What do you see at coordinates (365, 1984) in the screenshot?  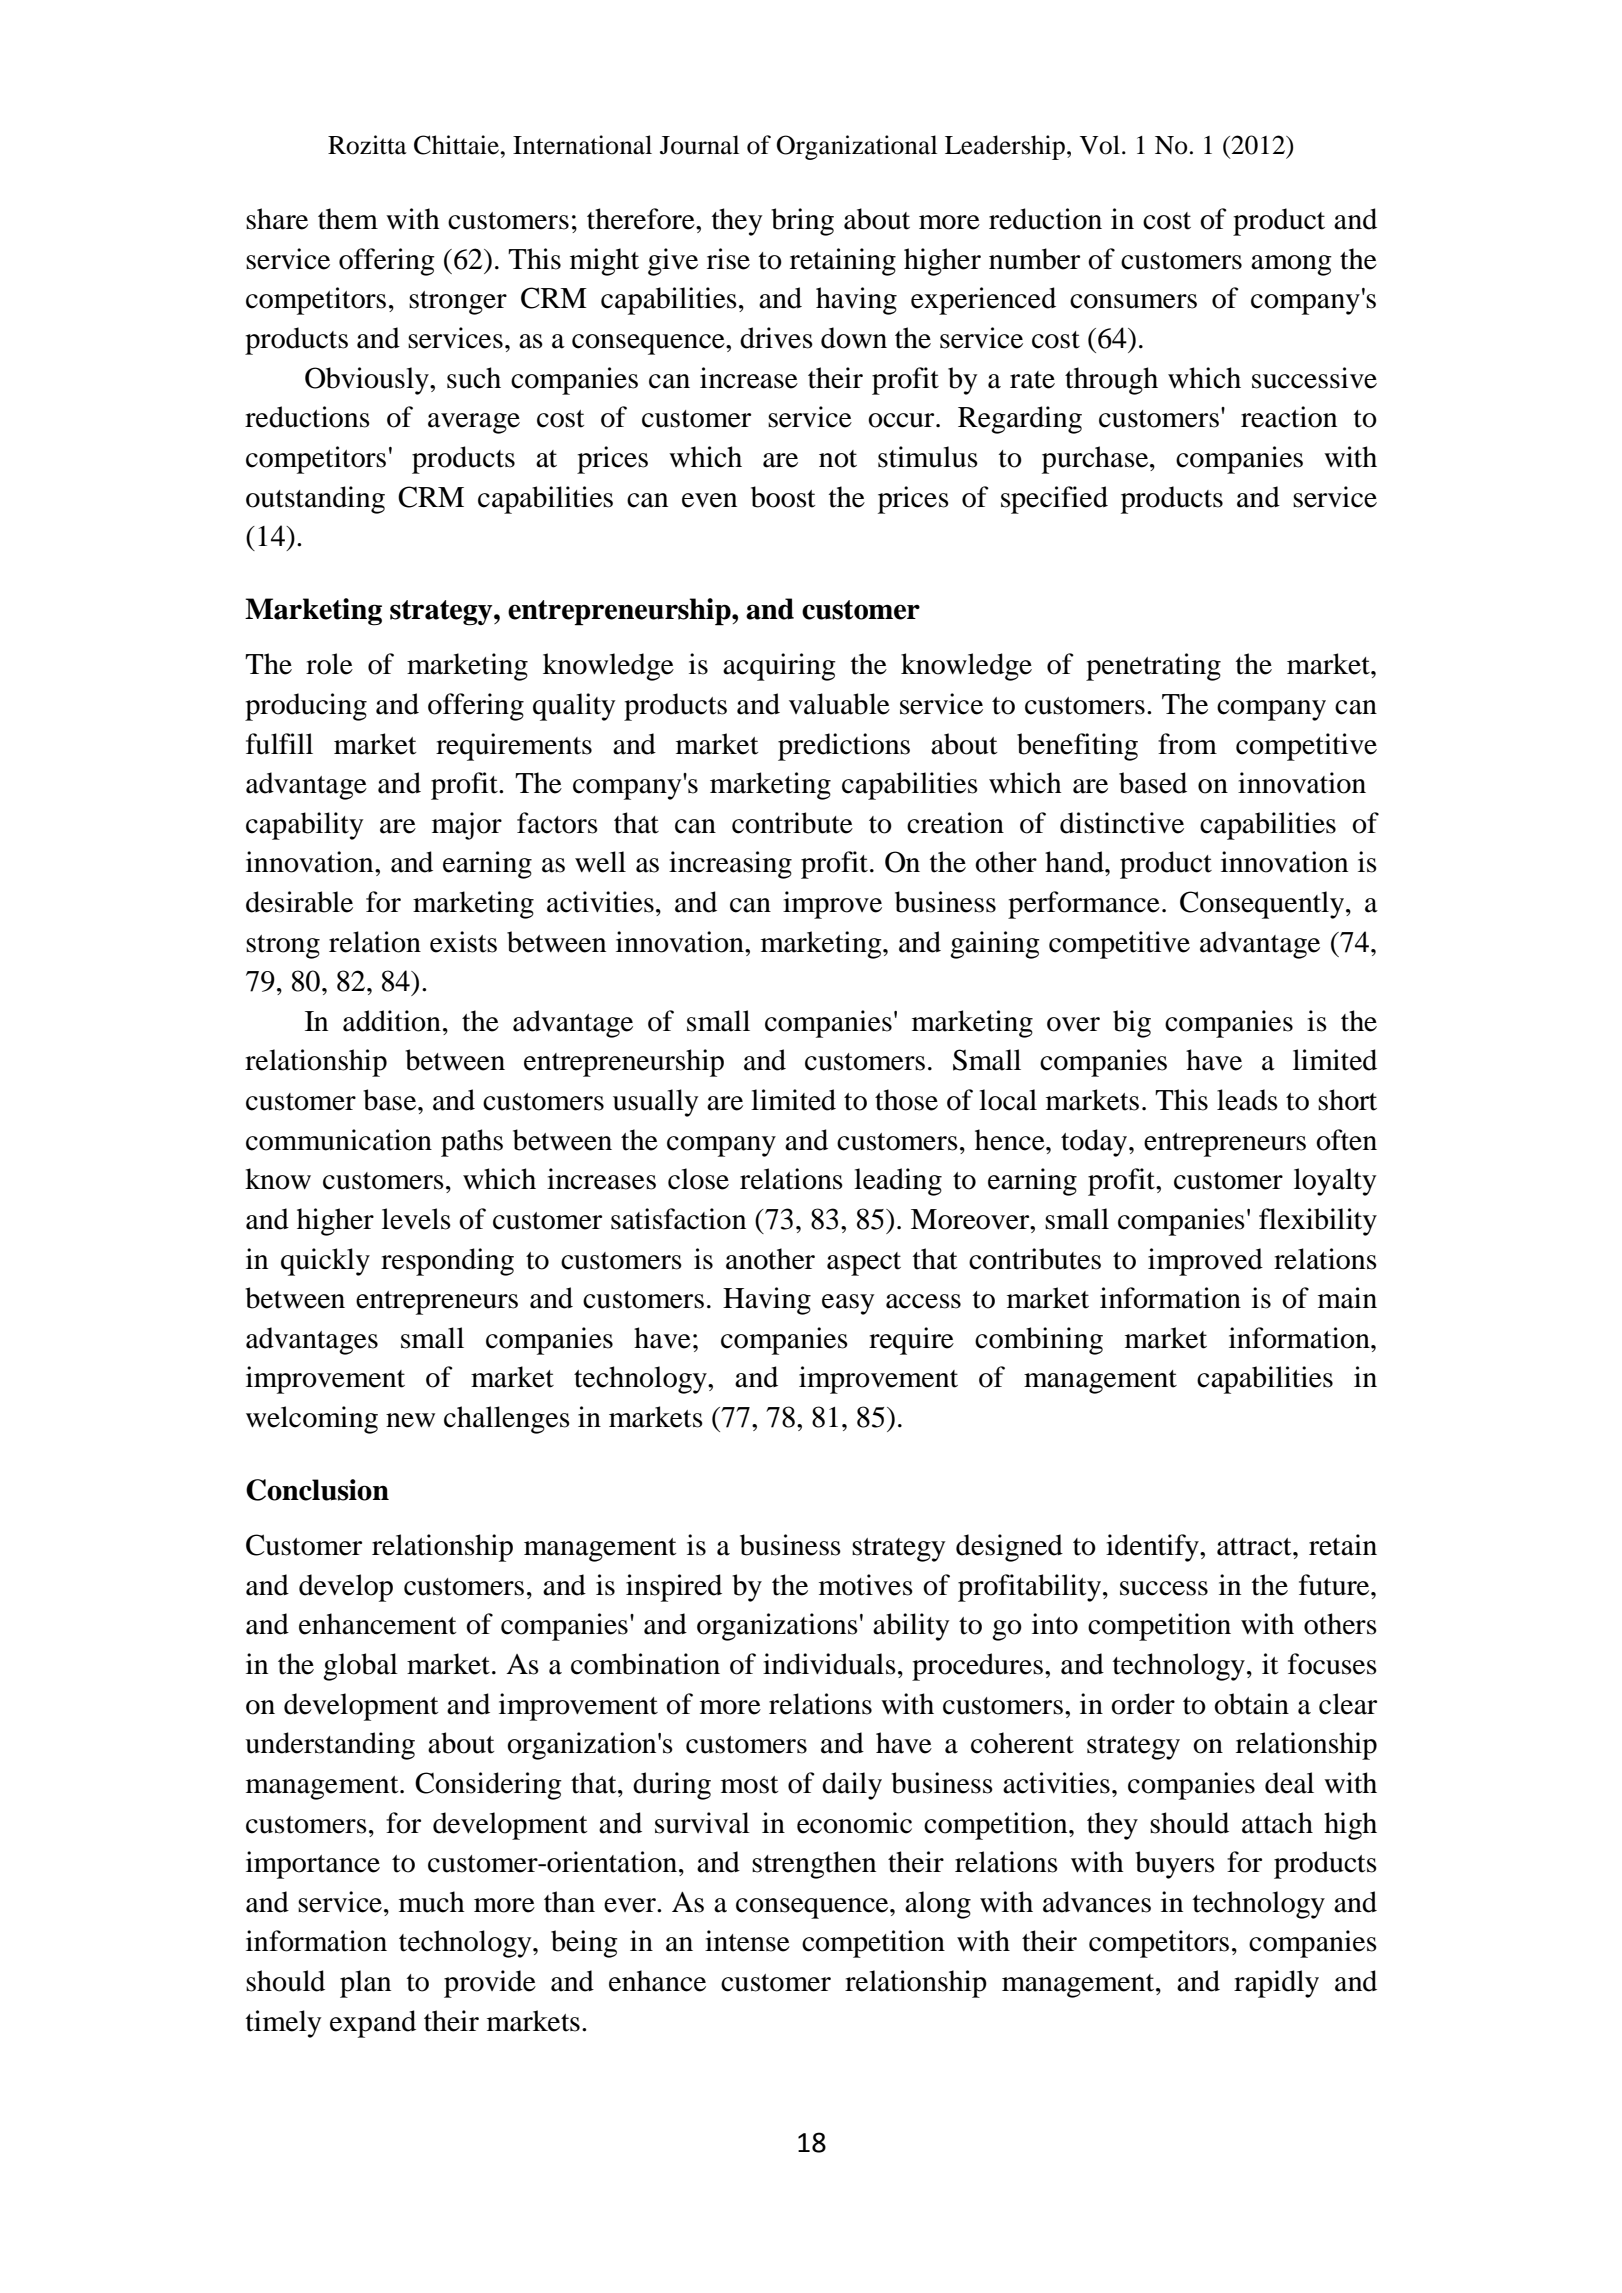 I see `plan` at bounding box center [365, 1984].
